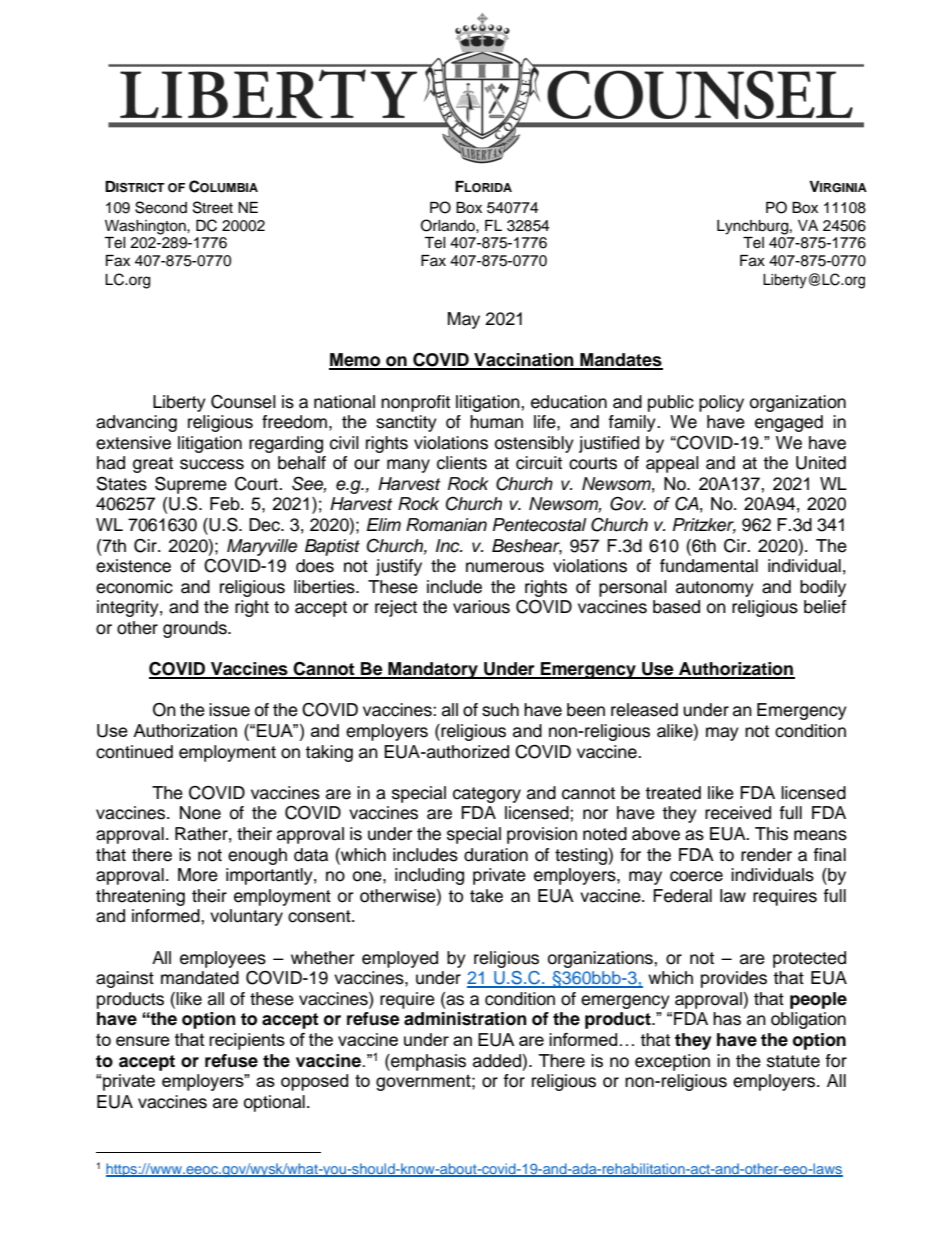 The height and width of the screenshot is (1233, 952). I want to click on recipients, so click(247, 1041).
